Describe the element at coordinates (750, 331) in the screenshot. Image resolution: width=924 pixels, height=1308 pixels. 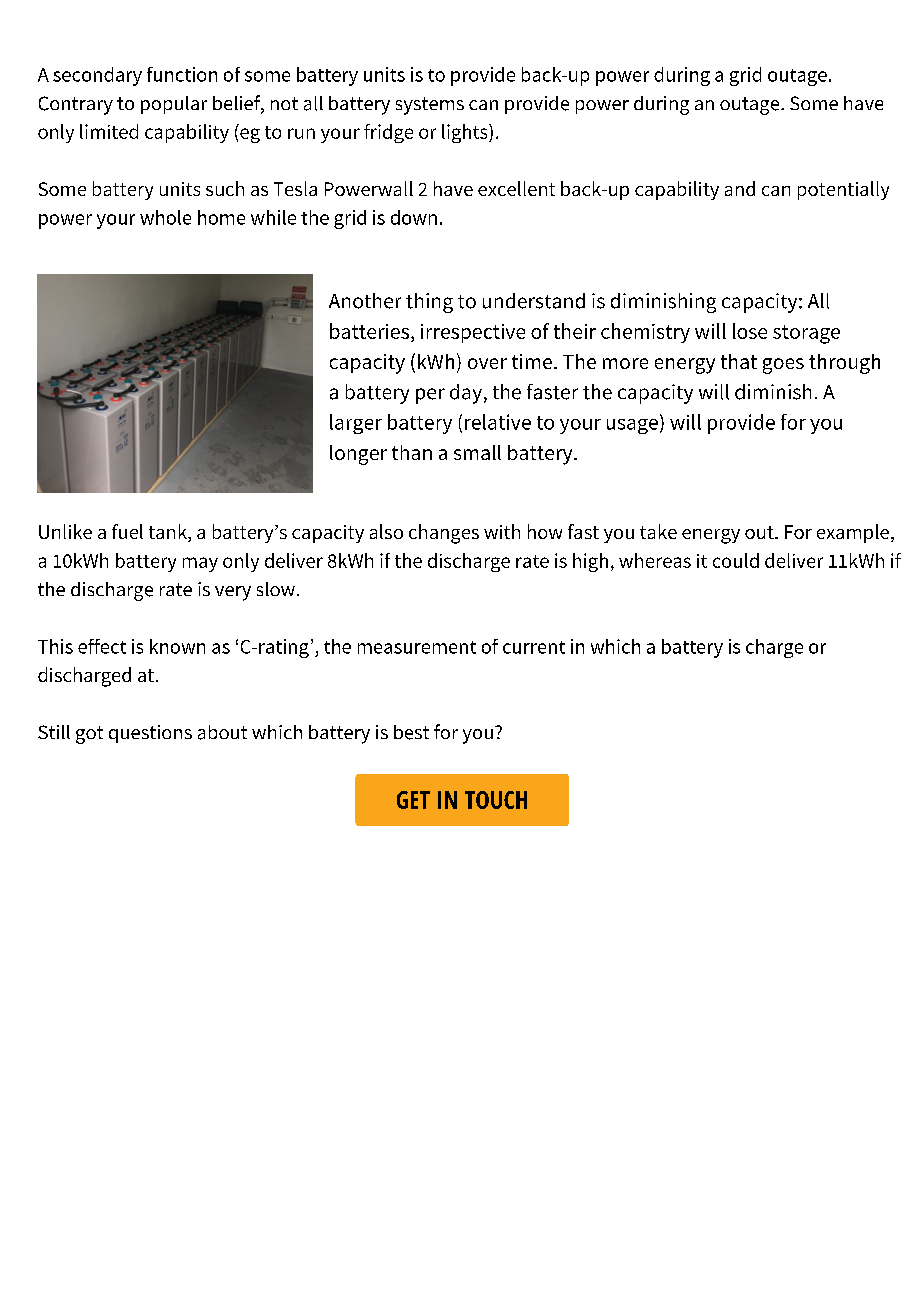
I see `lose` at that location.
